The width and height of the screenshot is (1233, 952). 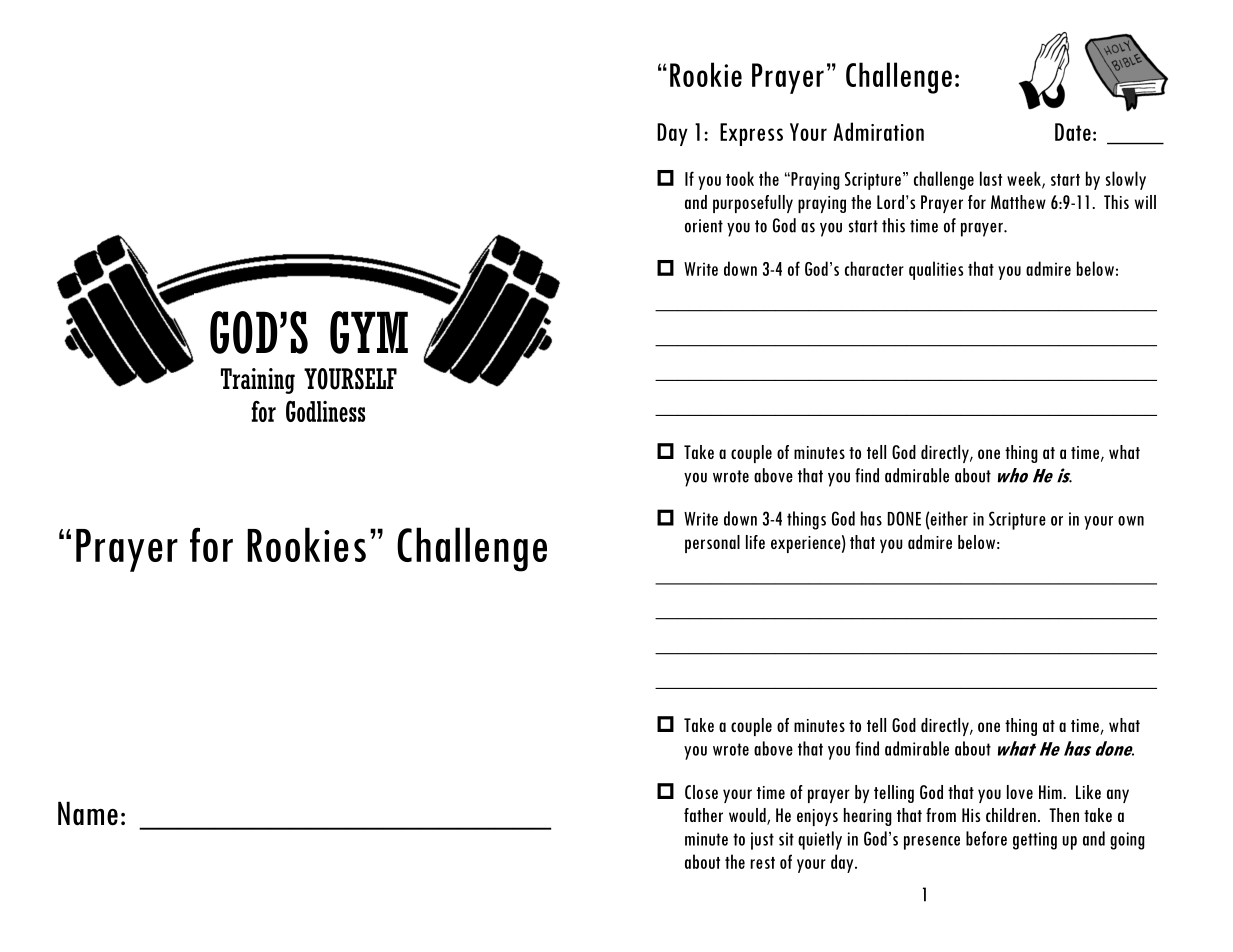 I want to click on love, so click(x=1020, y=792).
